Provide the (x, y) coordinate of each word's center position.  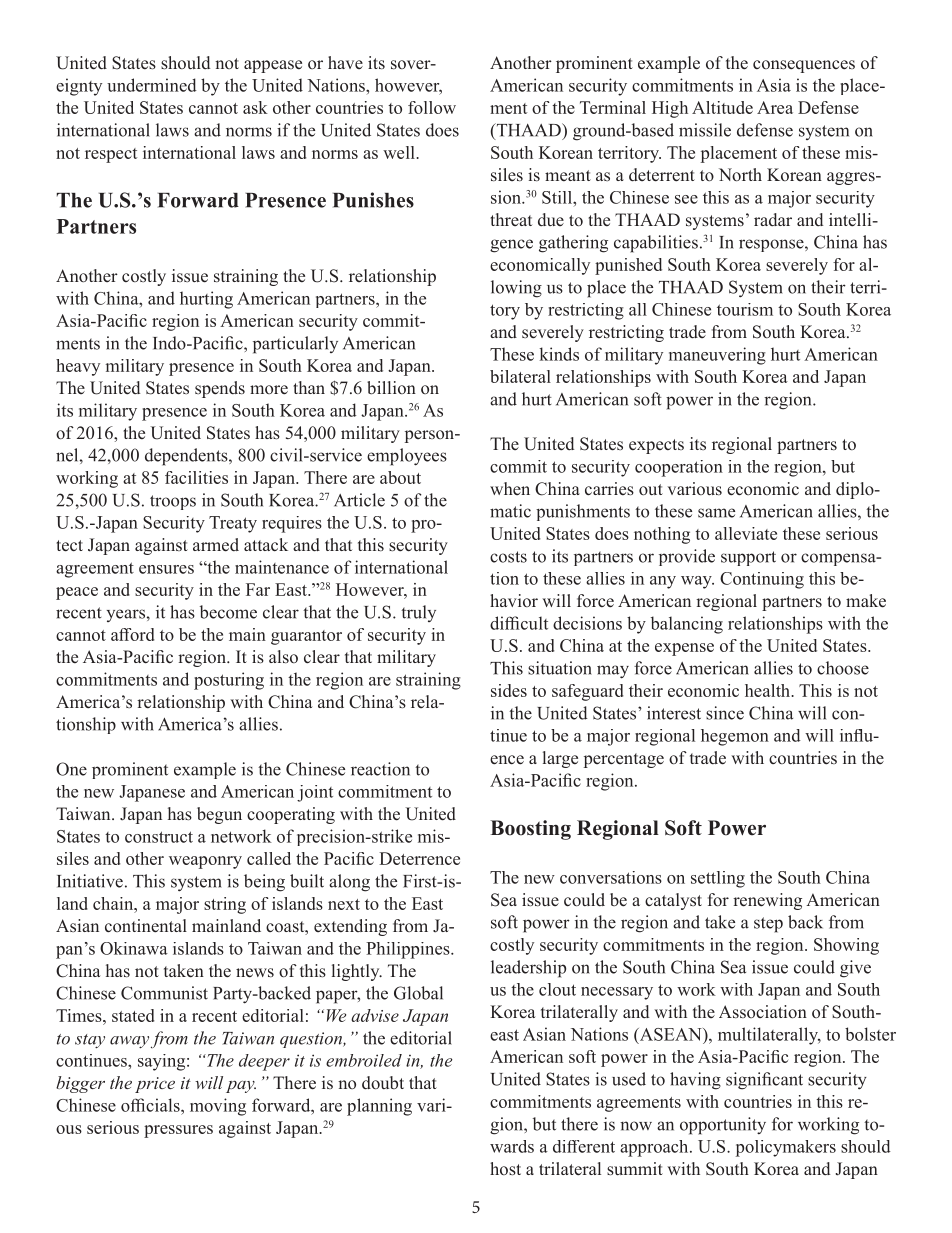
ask (255, 107)
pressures (178, 1131)
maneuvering (717, 356)
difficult (519, 623)
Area (775, 107)
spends (220, 389)
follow (432, 107)
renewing (767, 901)
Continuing (762, 580)
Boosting (530, 830)
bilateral (520, 376)
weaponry (205, 862)
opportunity (723, 1126)
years (126, 615)
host (505, 1169)
